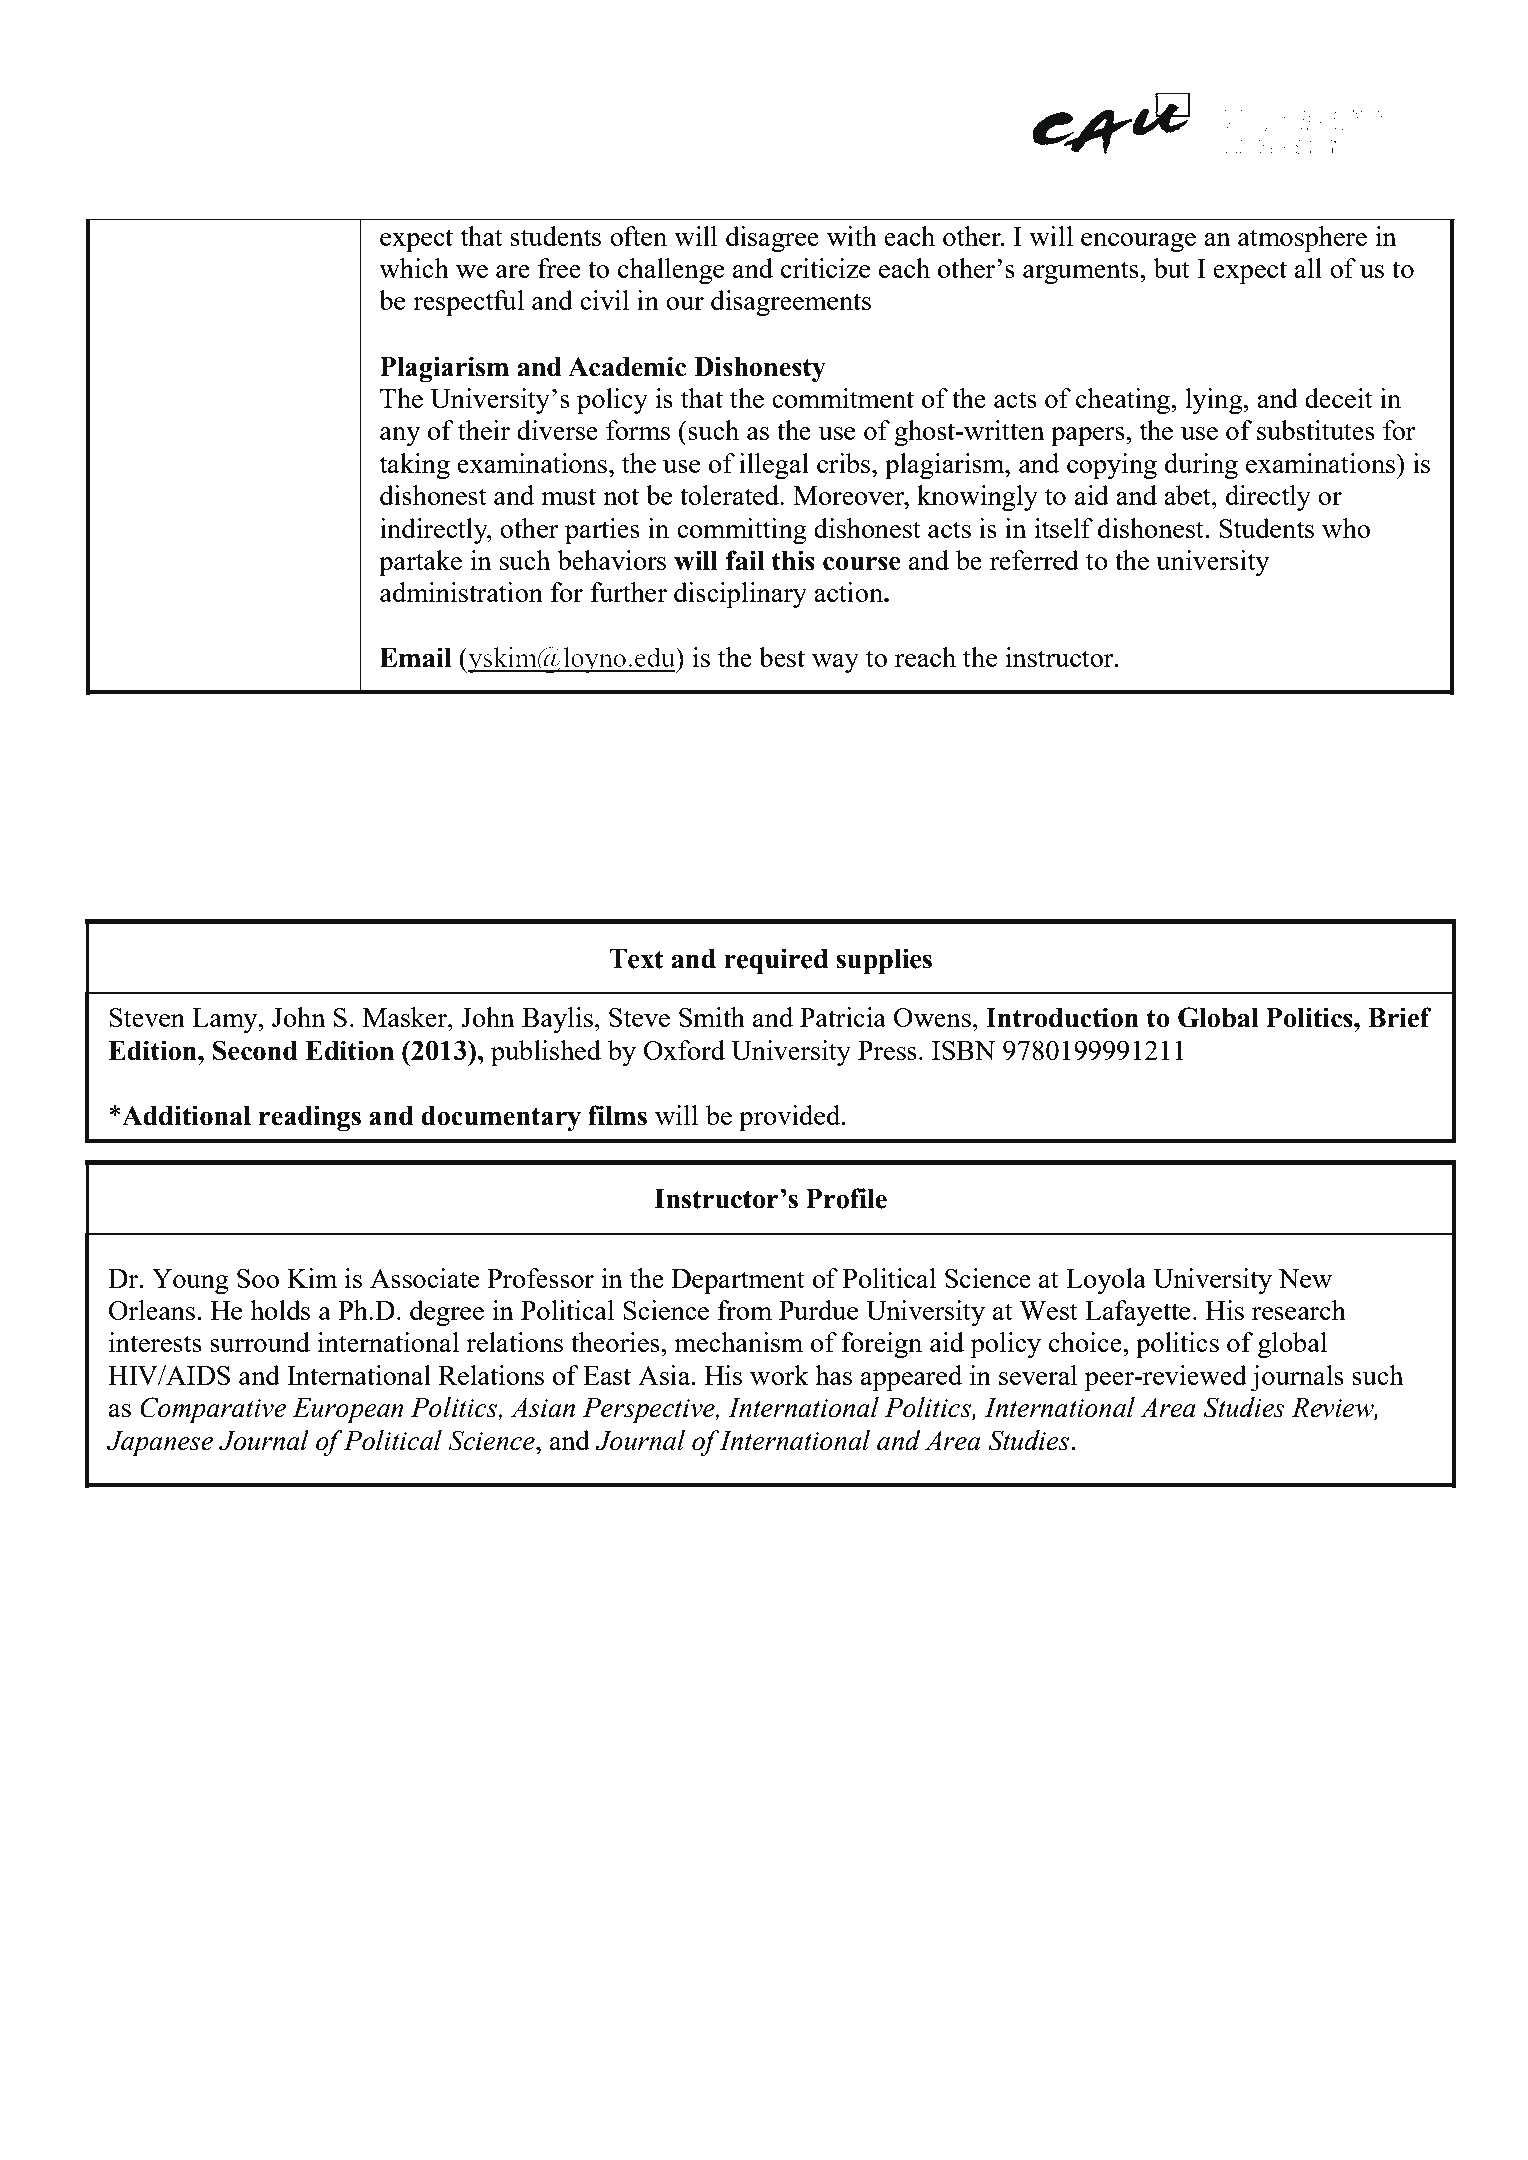  Describe the element at coordinates (415, 657) in the page. I see `Email` at that location.
